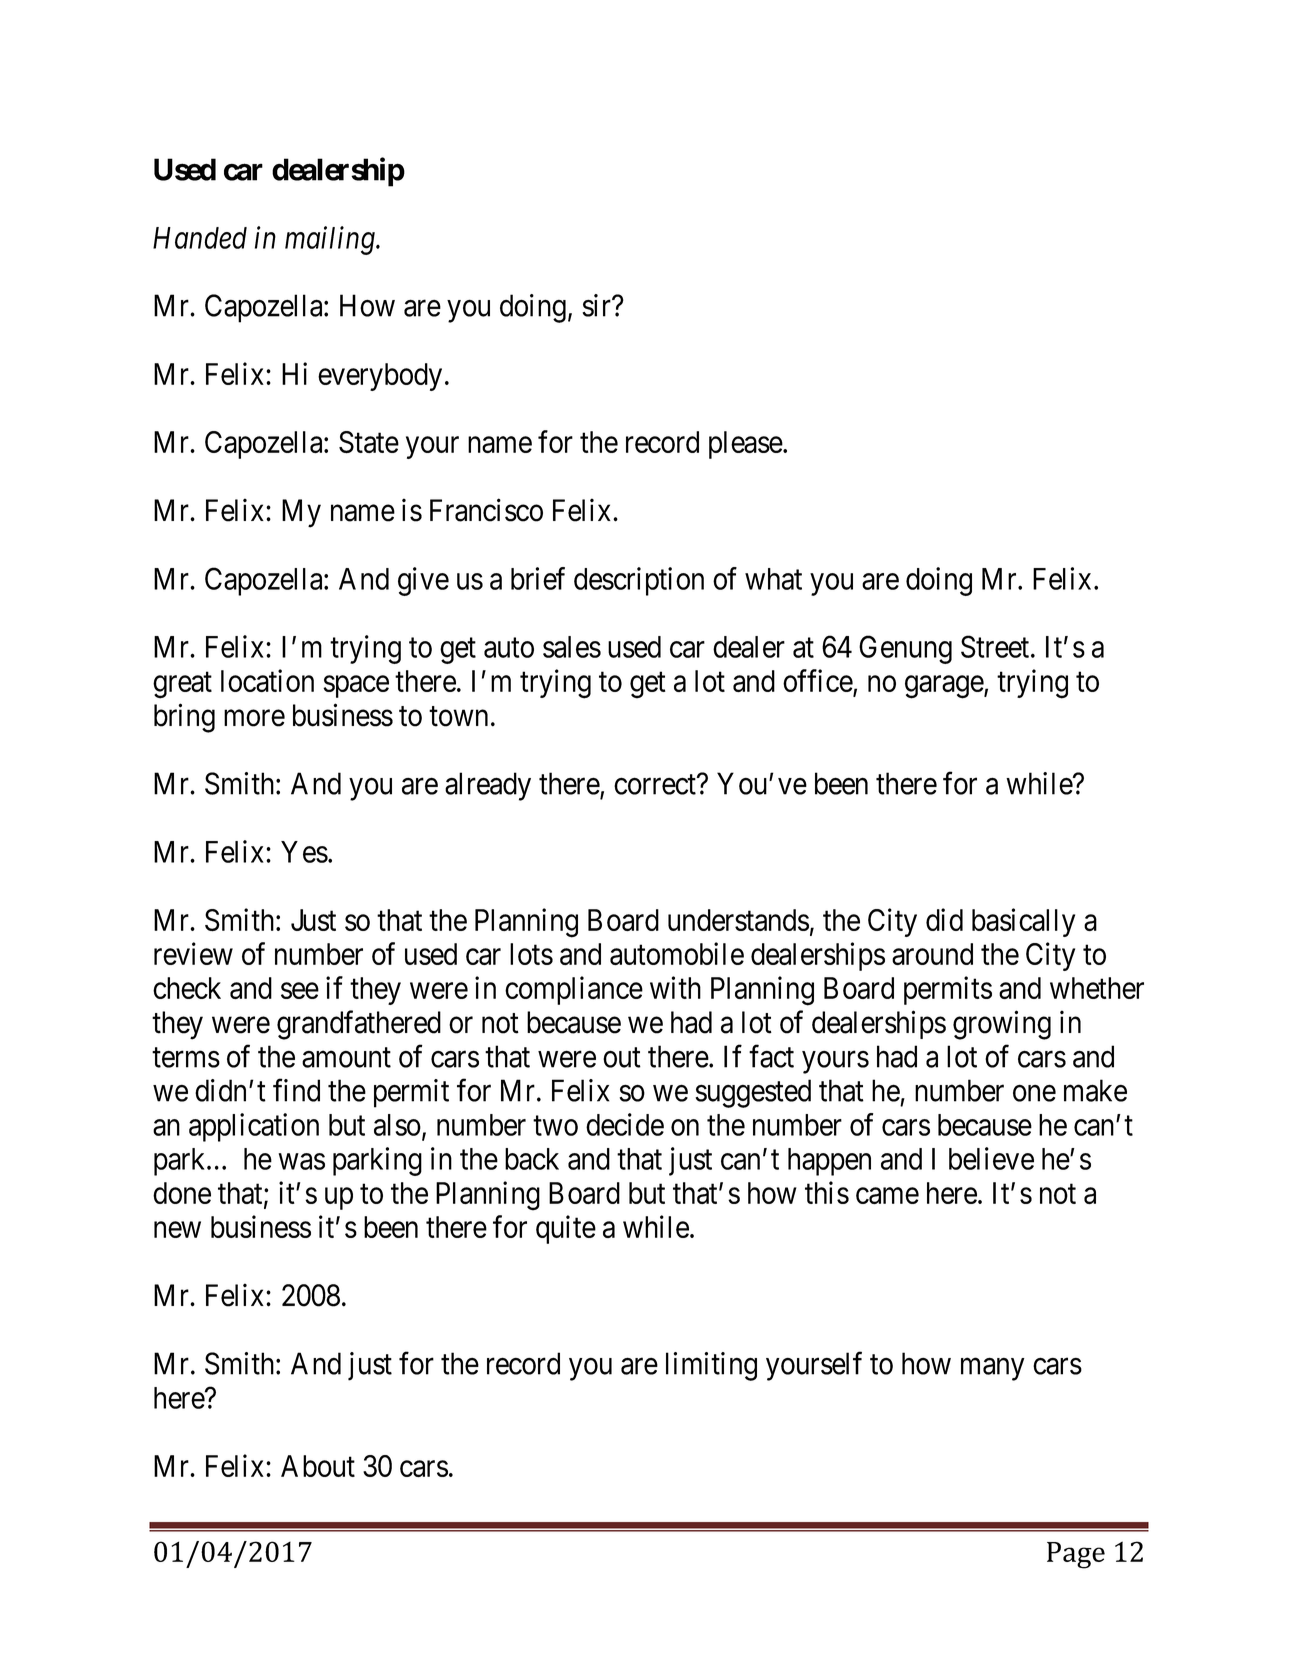 The image size is (1298, 1679). Describe the element at coordinates (177, 1230) in the screenshot. I see `new` at that location.
